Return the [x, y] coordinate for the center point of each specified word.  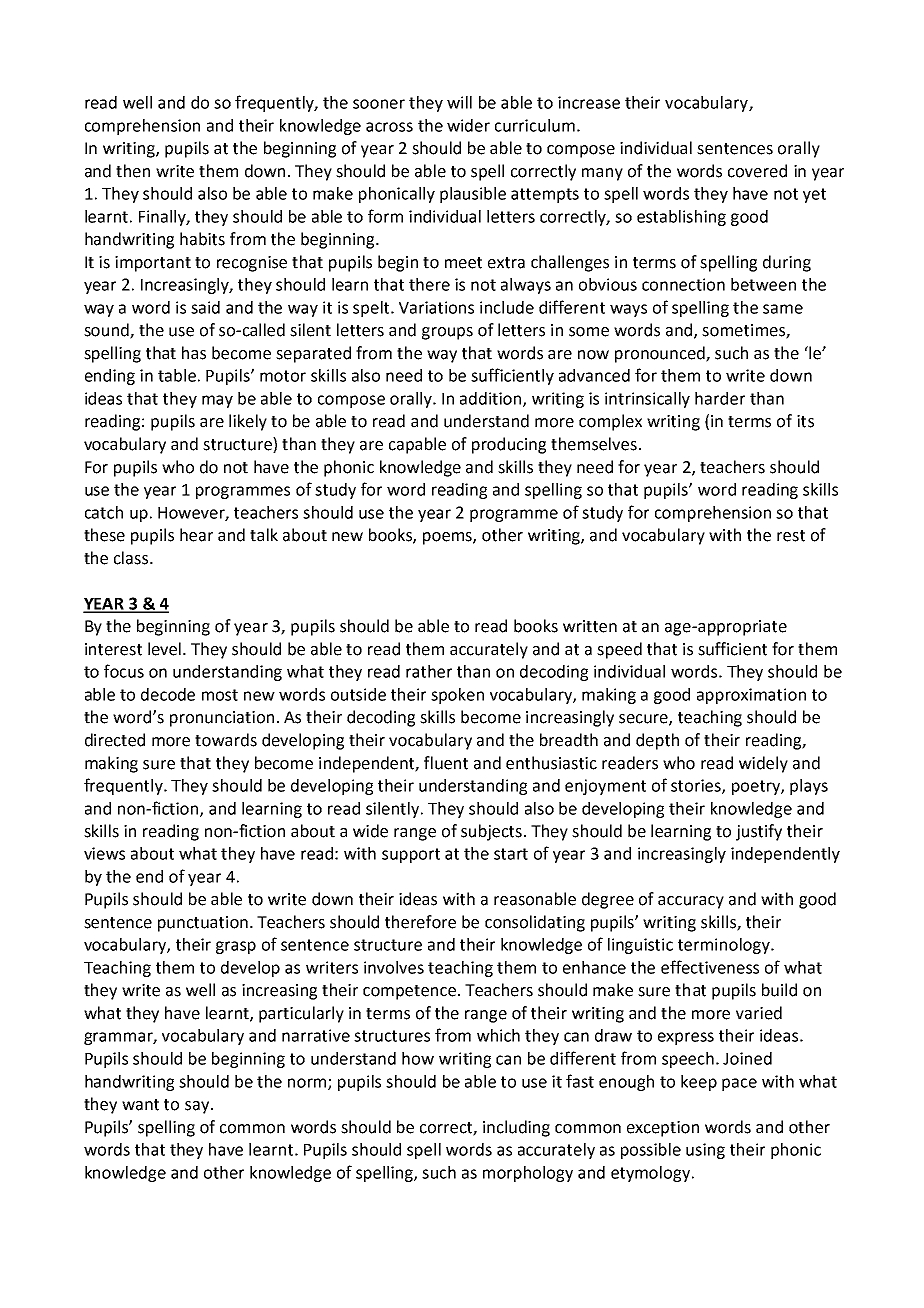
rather [429, 671]
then [133, 171]
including [516, 1128]
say [197, 1107]
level [166, 649]
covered [757, 171]
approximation [751, 696]
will [459, 102]
